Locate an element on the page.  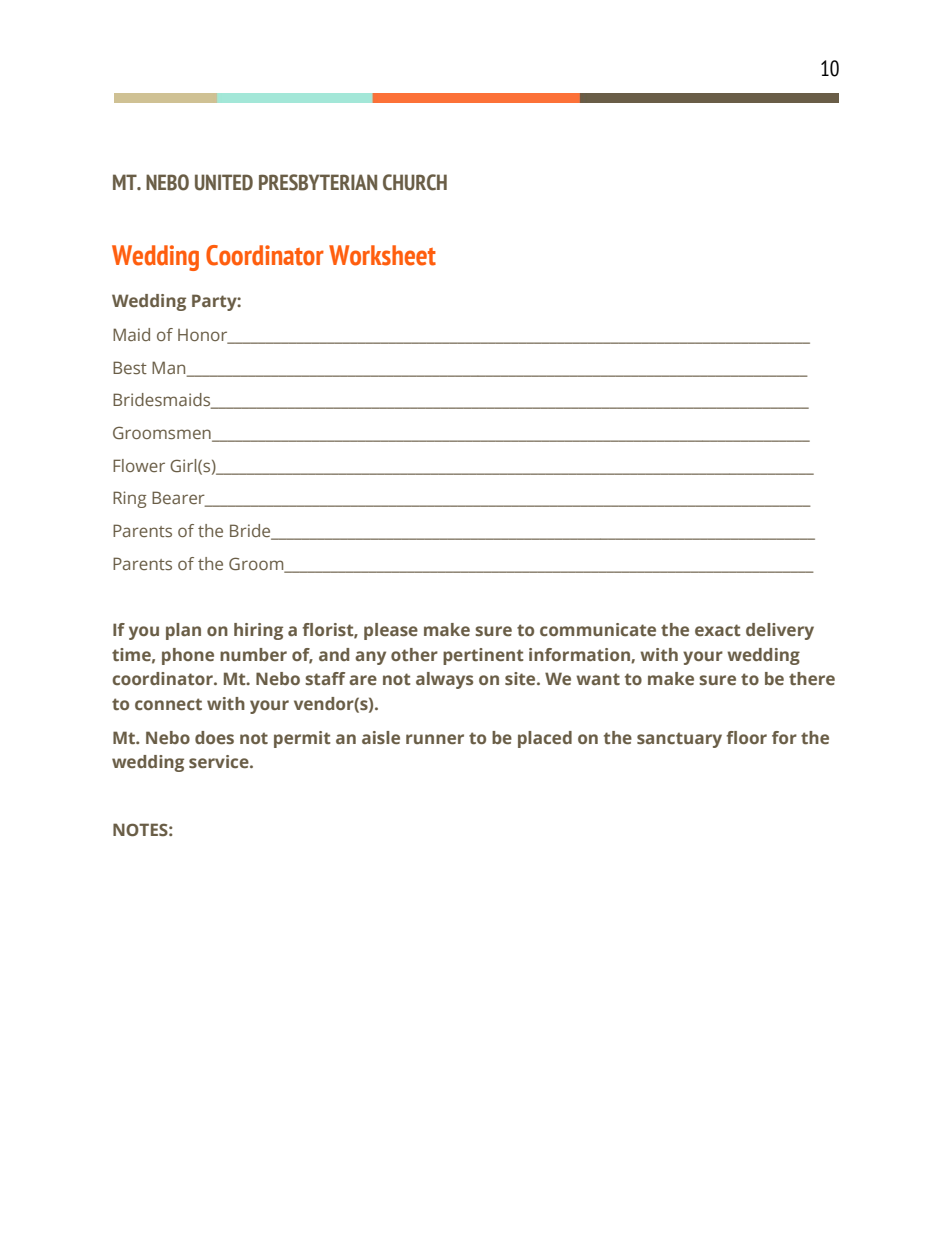
communicate is located at coordinates (598, 629).
